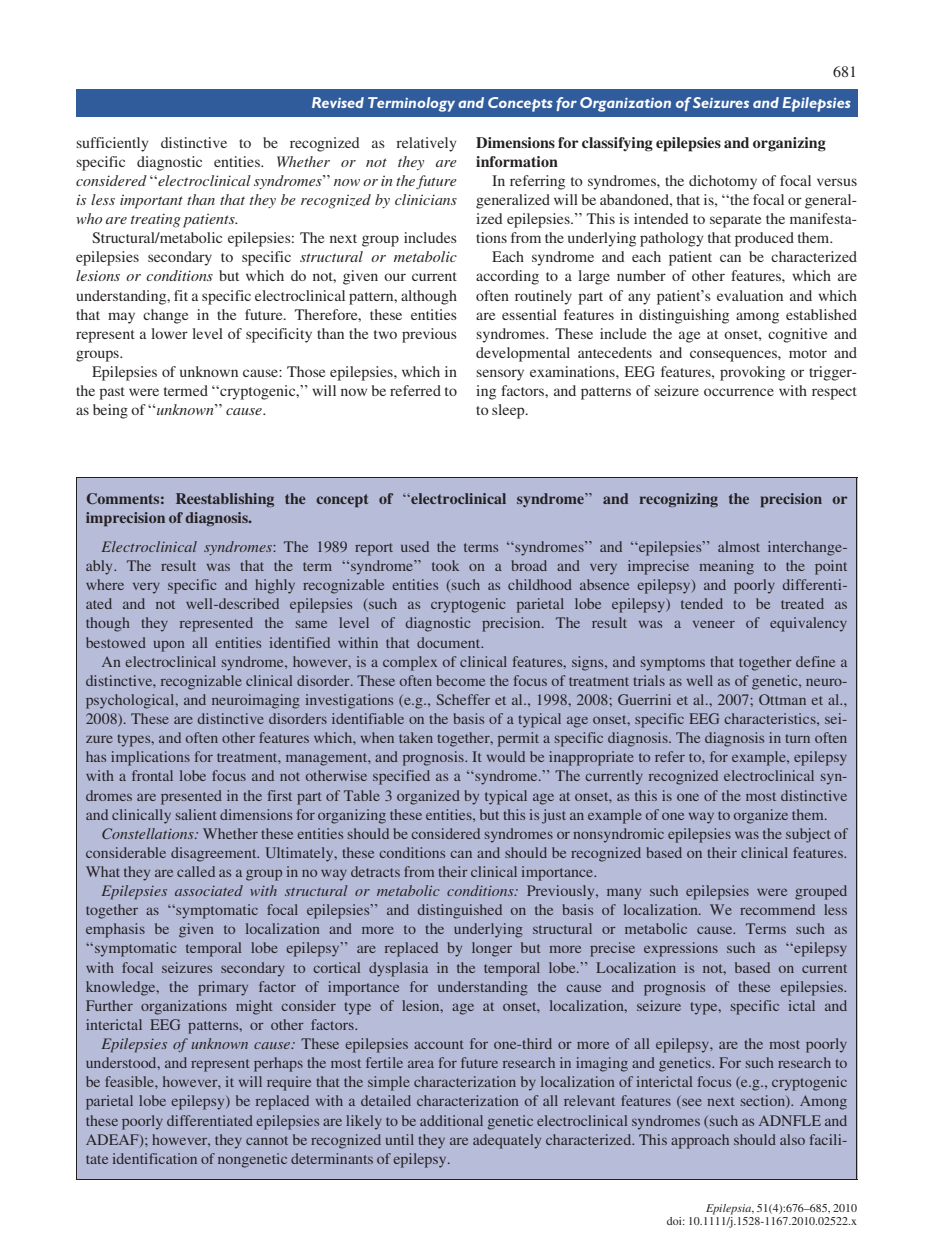 This screenshot has width=952, height=1251. Describe the element at coordinates (267, 1140) in the screenshot. I see `cannot` at that location.
